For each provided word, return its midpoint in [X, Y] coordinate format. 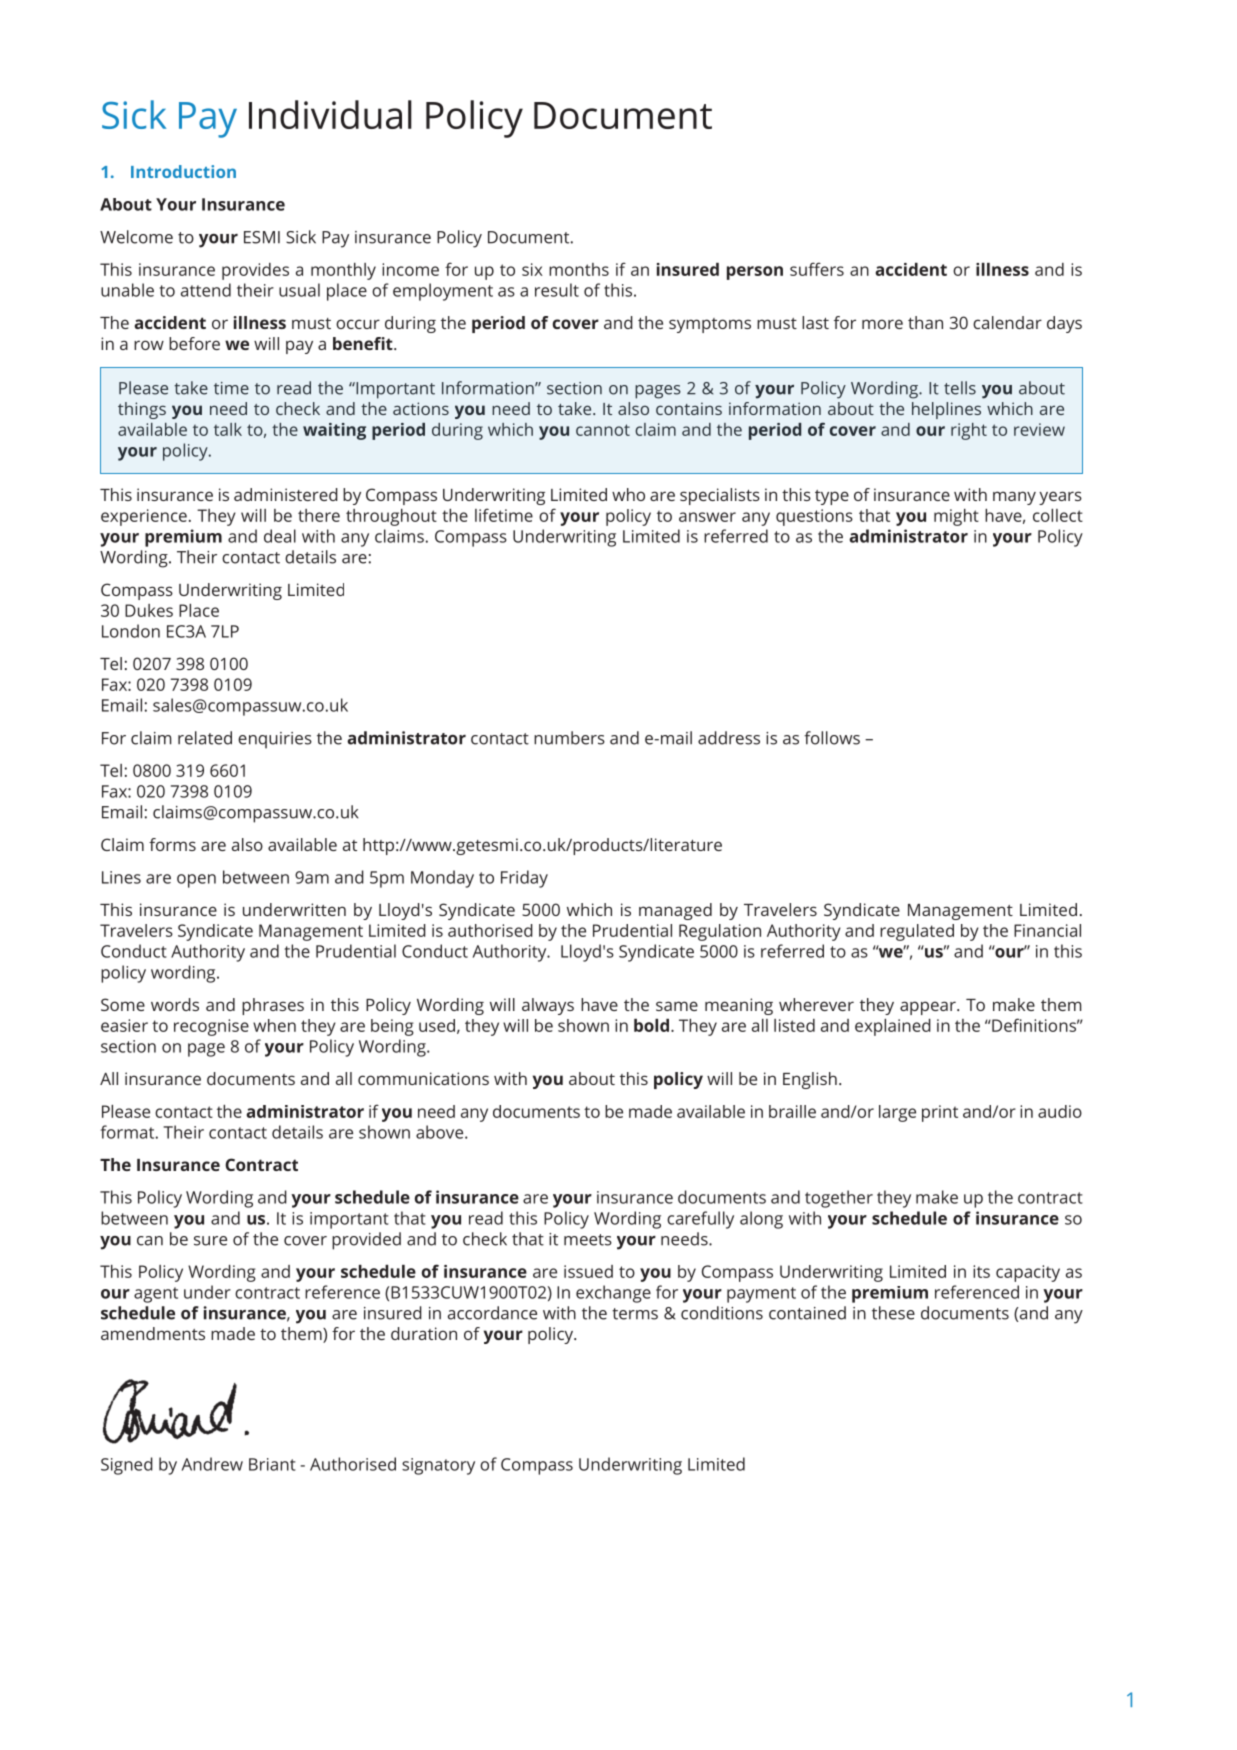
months [579, 269]
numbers [569, 738]
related [205, 738]
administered [286, 494]
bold [651, 1025]
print [940, 1113]
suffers [817, 269]
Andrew [212, 1464]
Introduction [183, 171]
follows [832, 738]
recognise [211, 1027]
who [628, 494]
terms [635, 1314]
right [969, 431]
